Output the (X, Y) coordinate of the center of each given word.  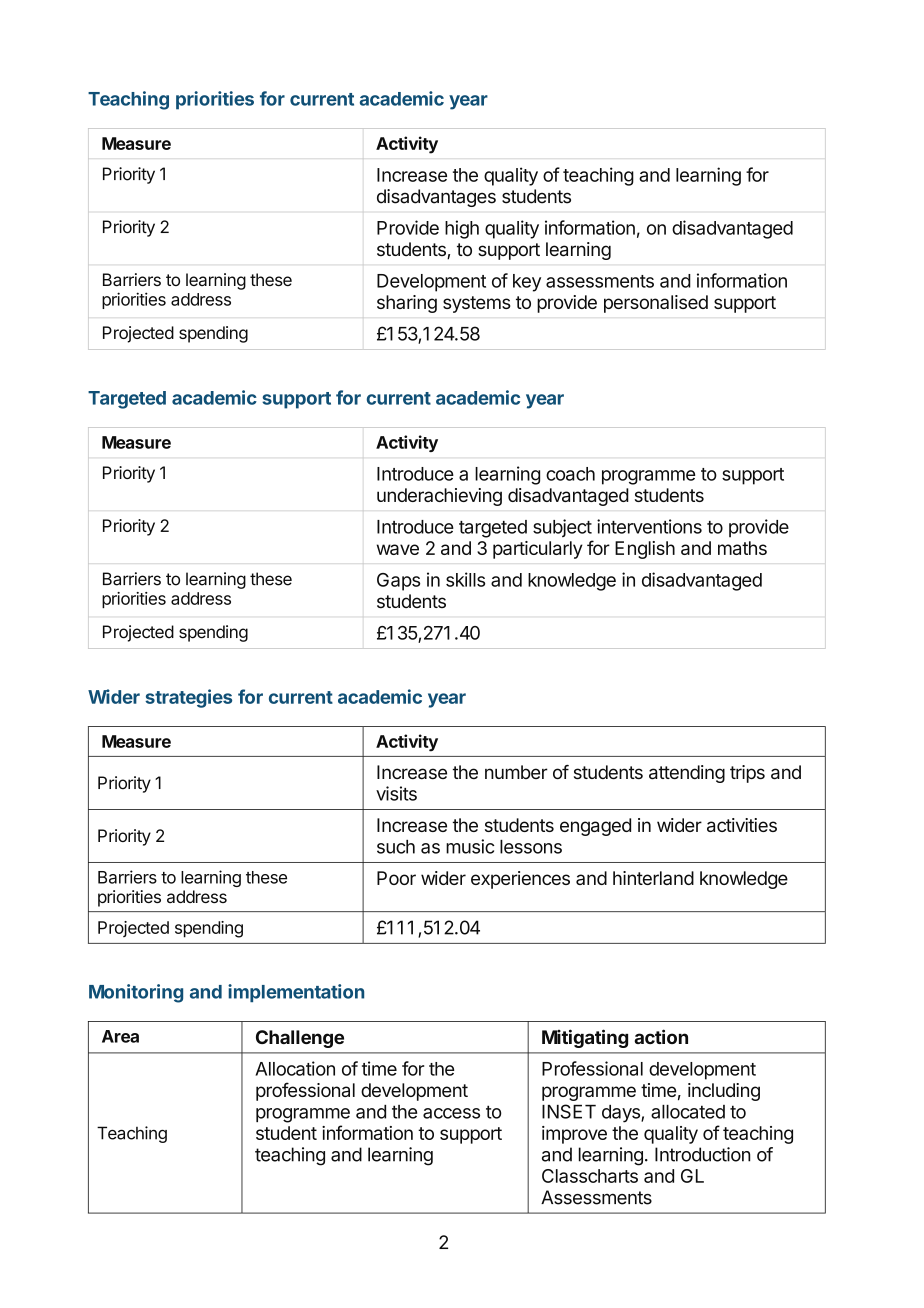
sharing (407, 304)
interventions (649, 526)
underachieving (439, 497)
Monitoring (136, 993)
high (462, 229)
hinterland (653, 878)
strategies (188, 698)
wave (398, 549)
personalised (656, 304)
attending (687, 774)
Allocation (295, 1068)
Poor (396, 878)
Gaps (398, 582)
